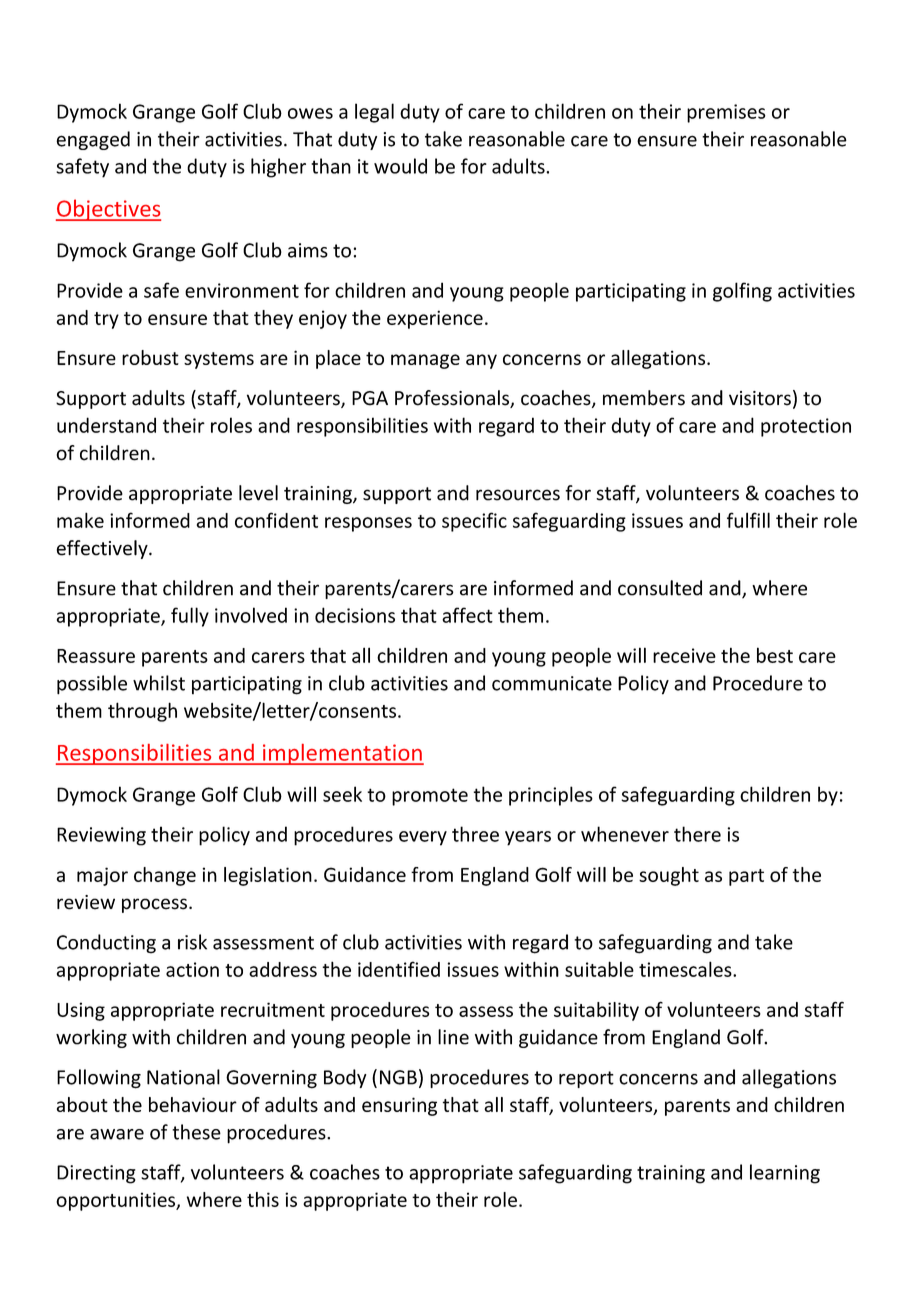  I want to click on Professionals, so click(453, 399).
